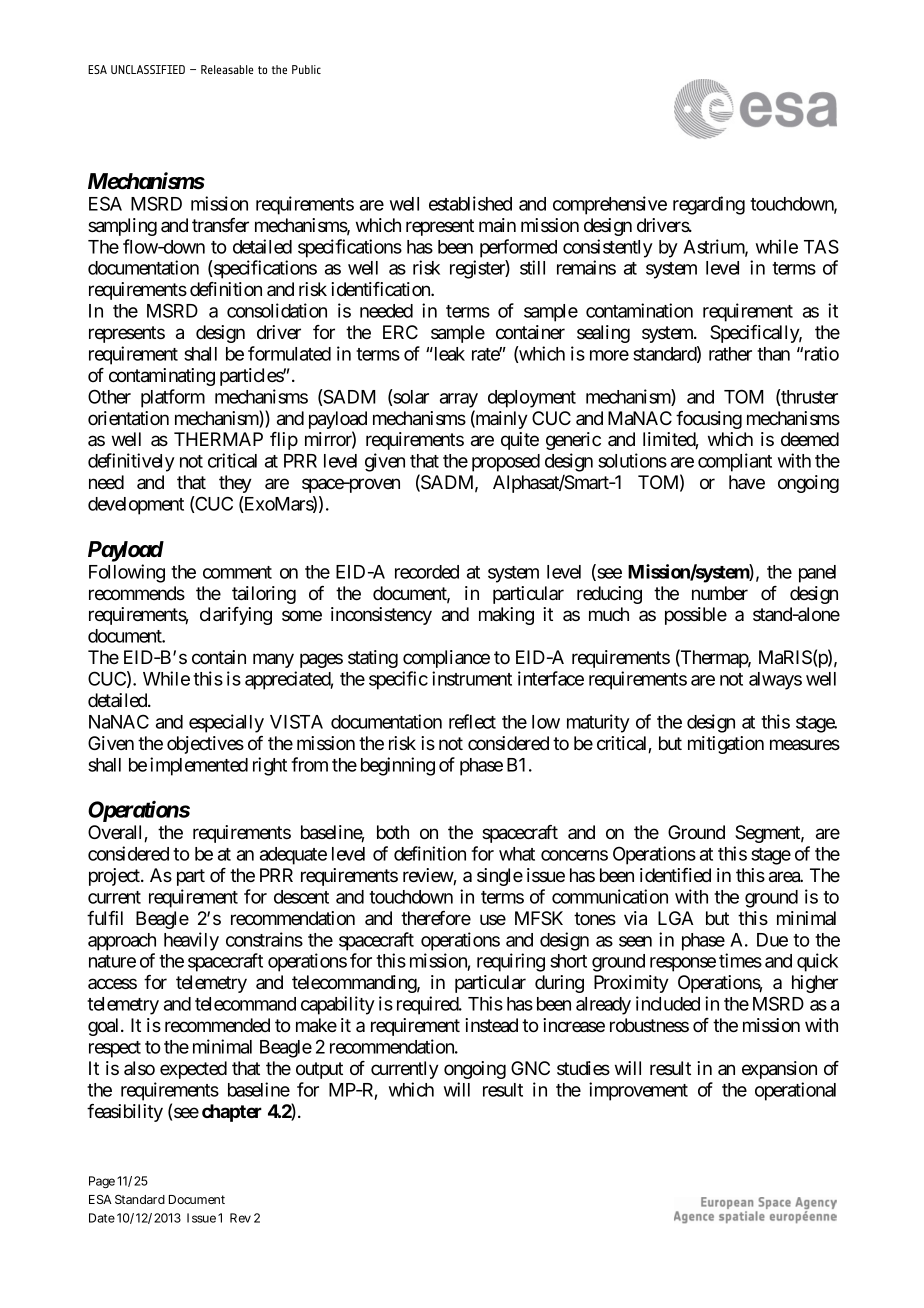 The width and height of the image is (924, 1308). I want to click on ERC, so click(400, 332).
